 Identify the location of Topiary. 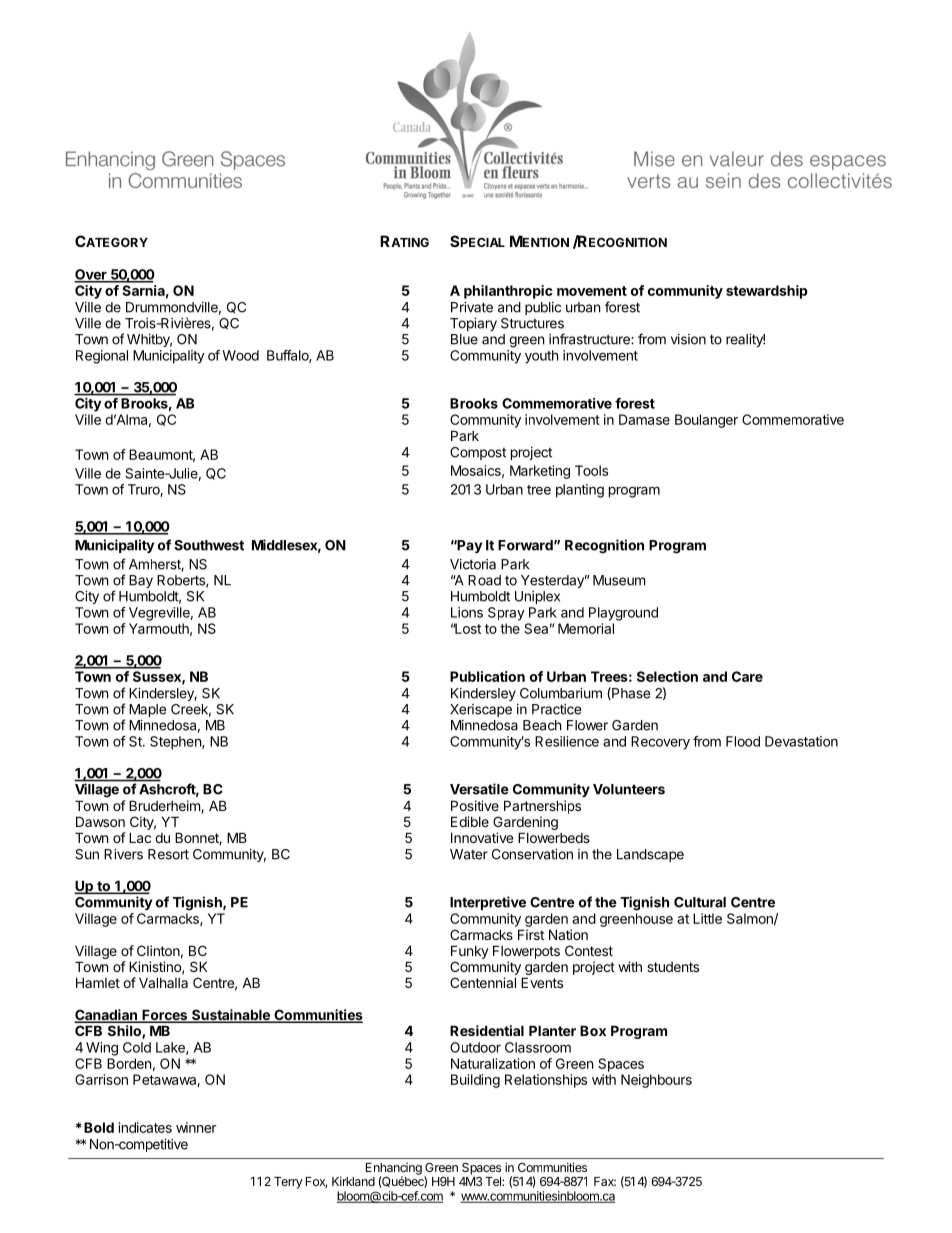
(473, 324).
